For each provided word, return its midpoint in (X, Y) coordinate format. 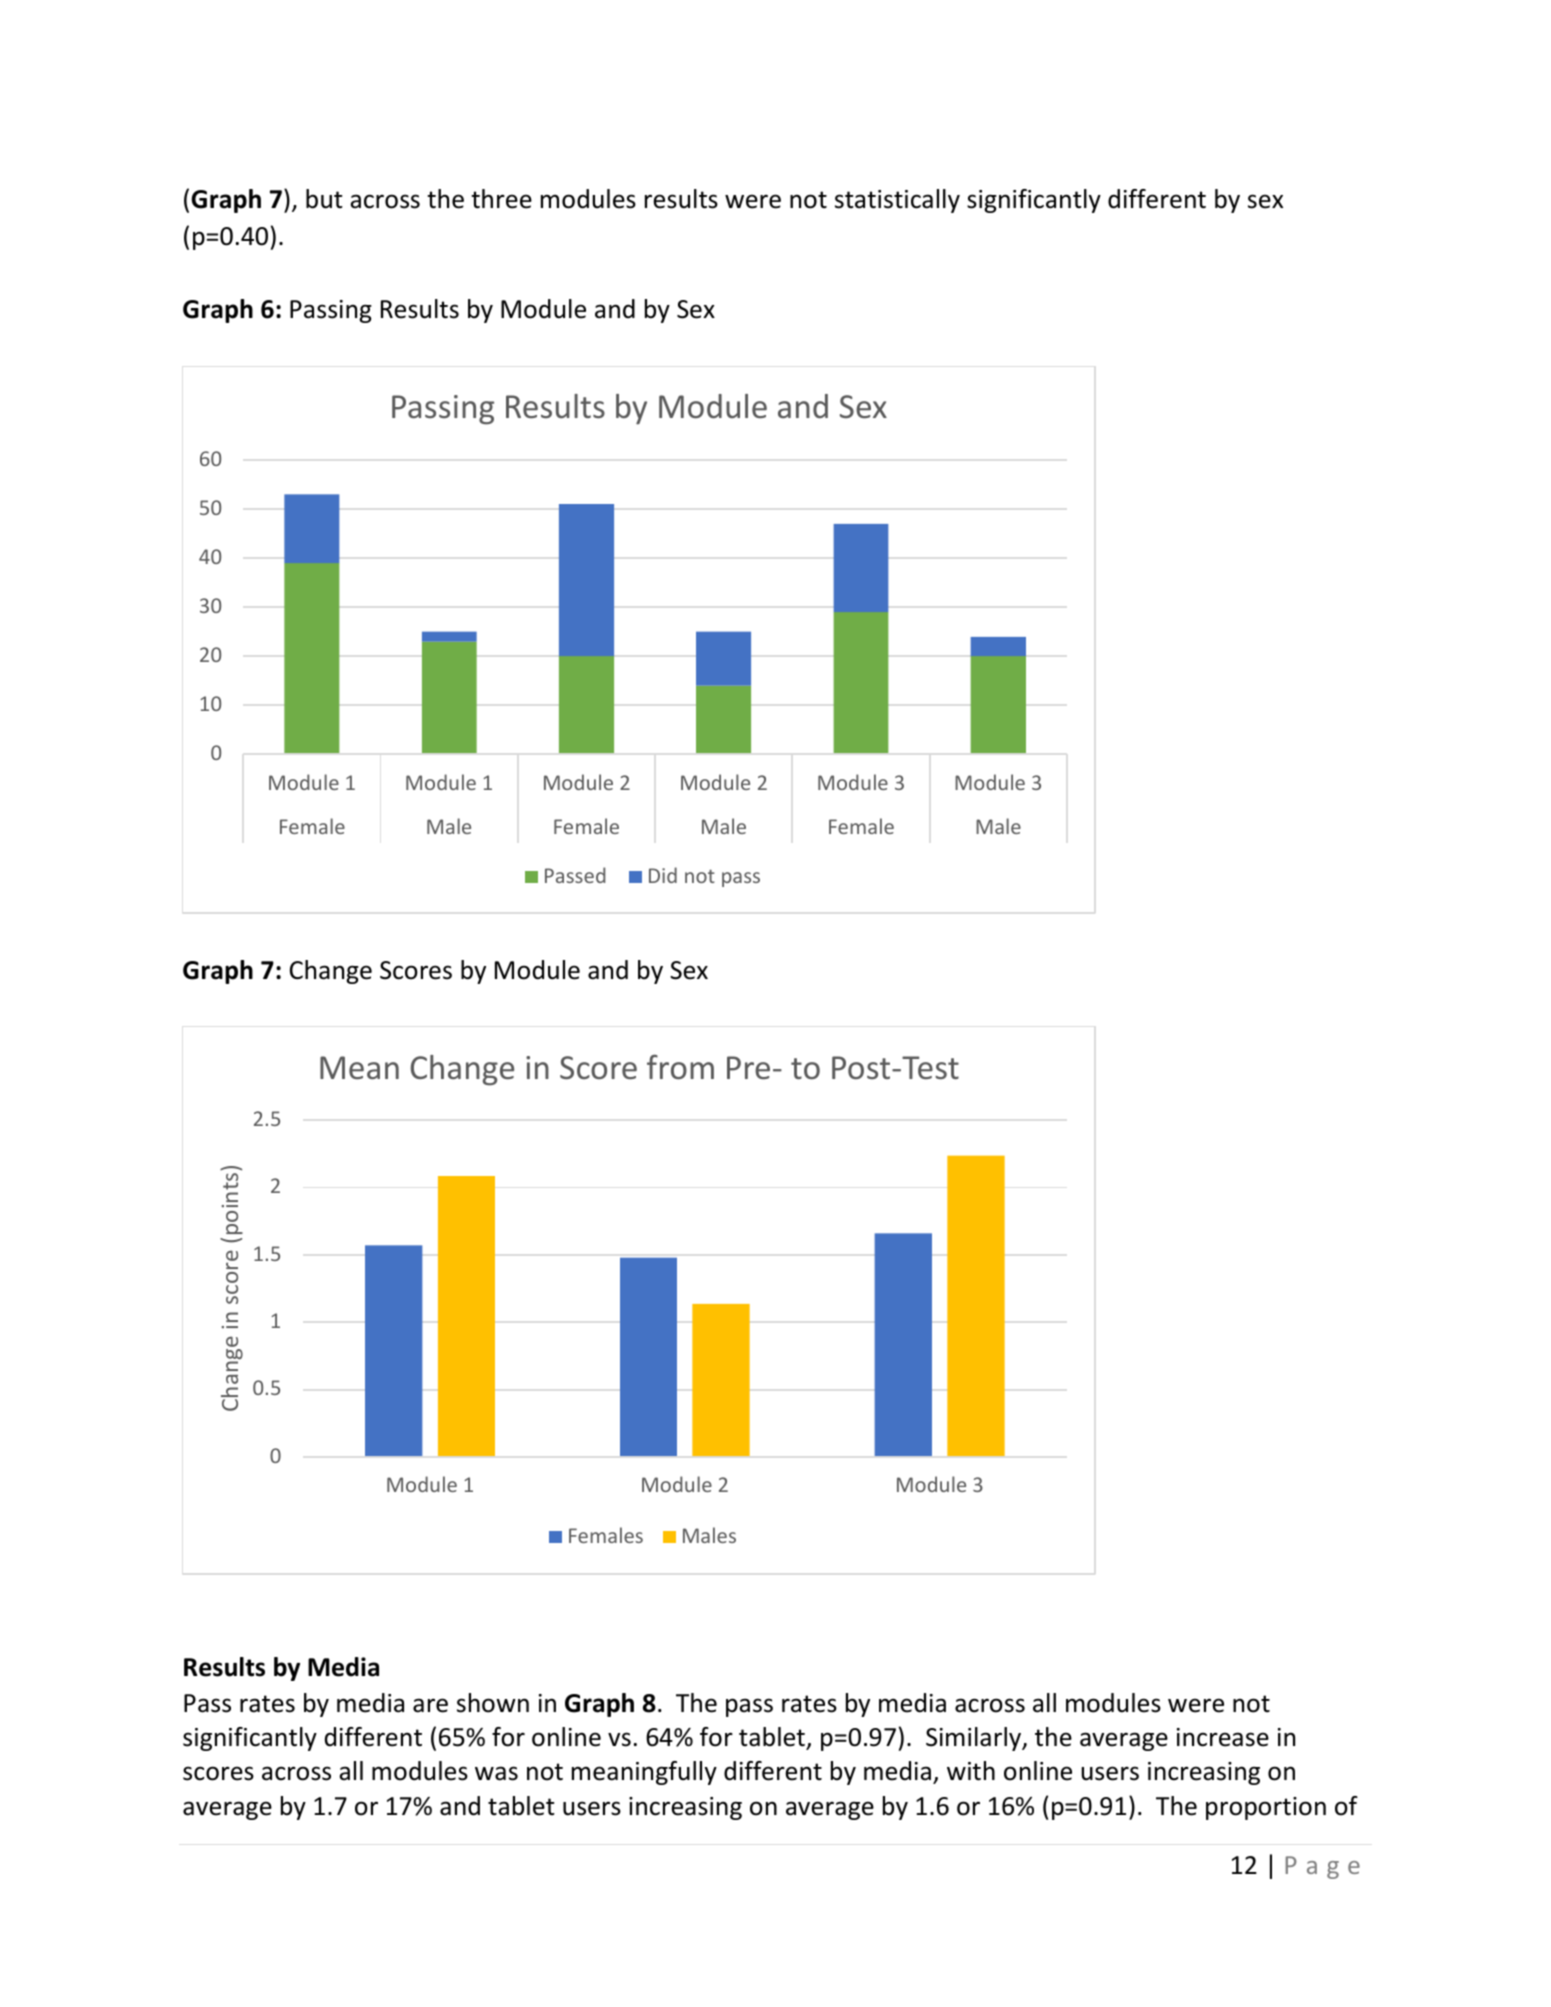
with (971, 1771)
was (496, 1773)
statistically (897, 201)
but (324, 199)
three (501, 199)
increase (1223, 1737)
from (680, 1067)
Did (663, 875)
